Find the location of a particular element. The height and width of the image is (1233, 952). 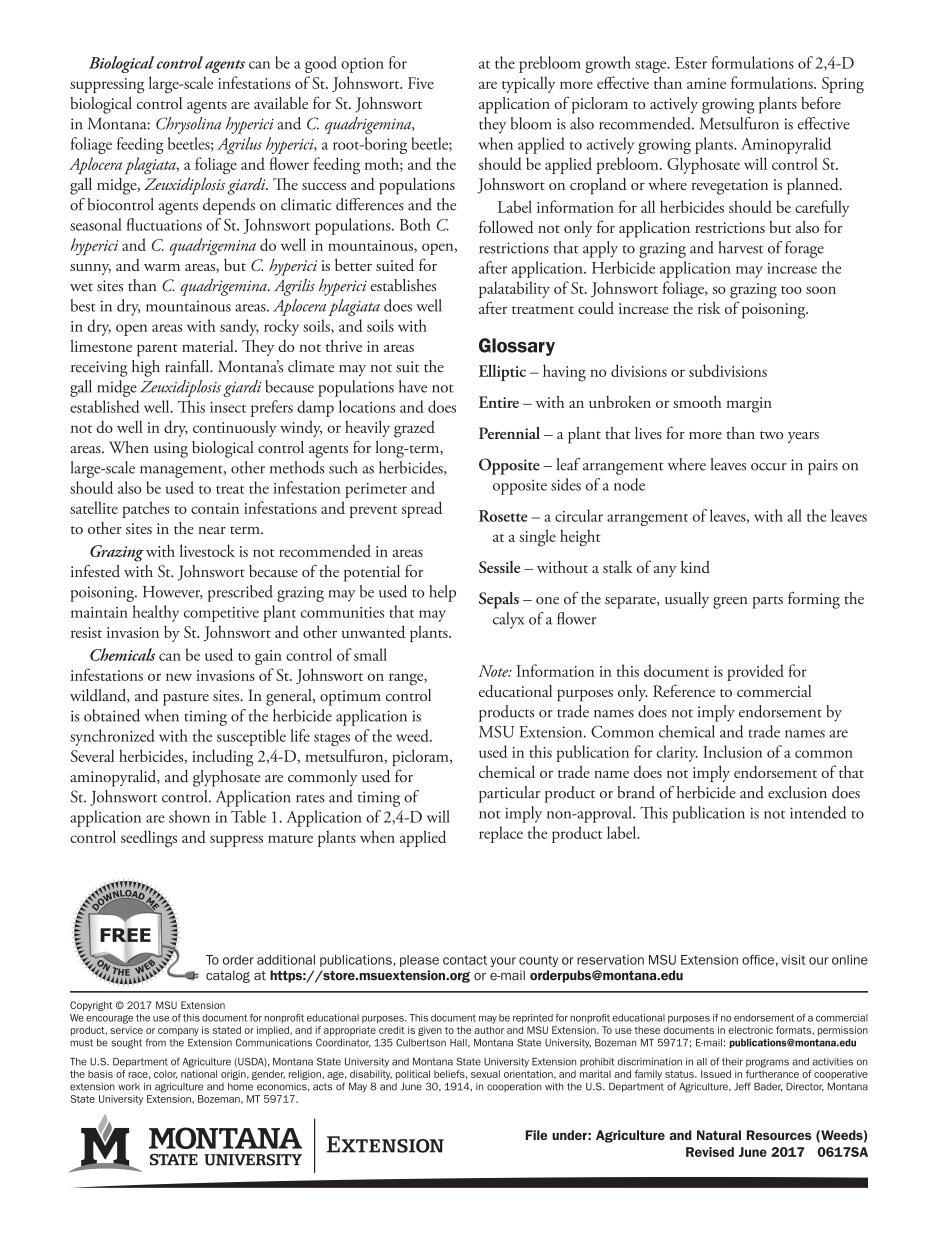

color is located at coordinates (166, 1074).
